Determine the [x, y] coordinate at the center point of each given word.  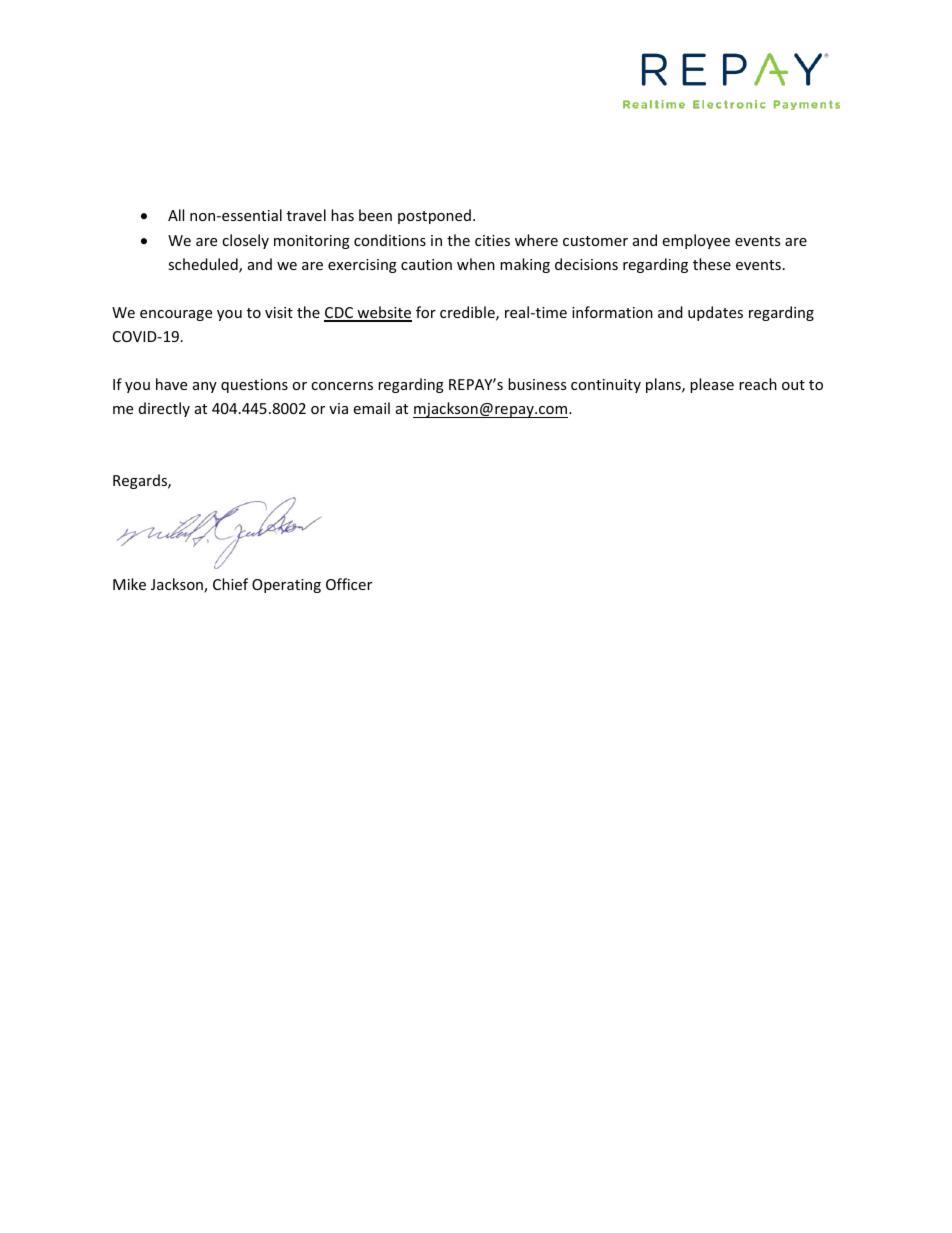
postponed [434, 216]
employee [696, 241]
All [176, 215]
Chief [230, 584]
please [712, 385]
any [205, 387]
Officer [349, 584]
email [371, 408]
